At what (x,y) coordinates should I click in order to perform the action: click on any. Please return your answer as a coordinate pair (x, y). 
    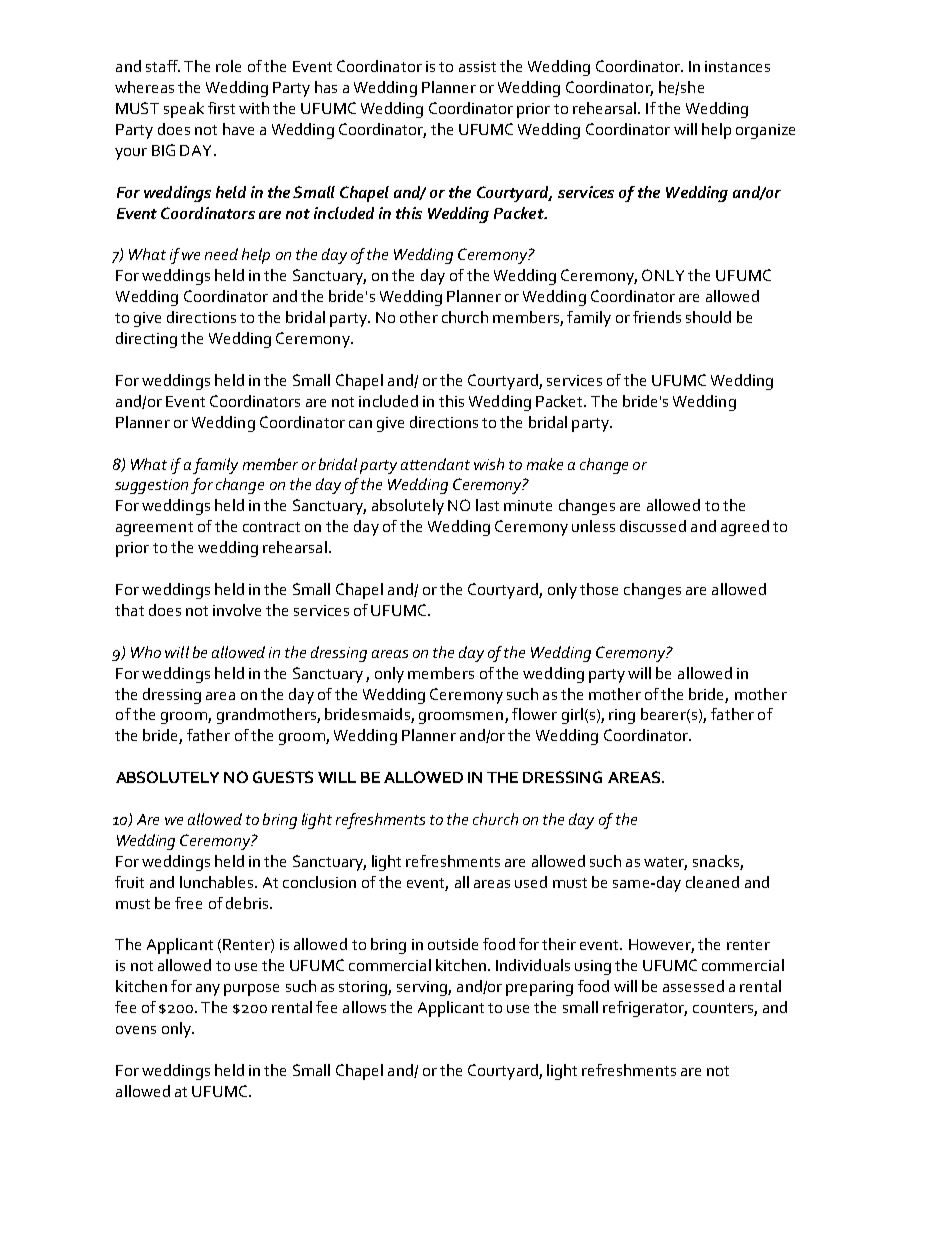
    Looking at the image, I should click on (208, 990).
